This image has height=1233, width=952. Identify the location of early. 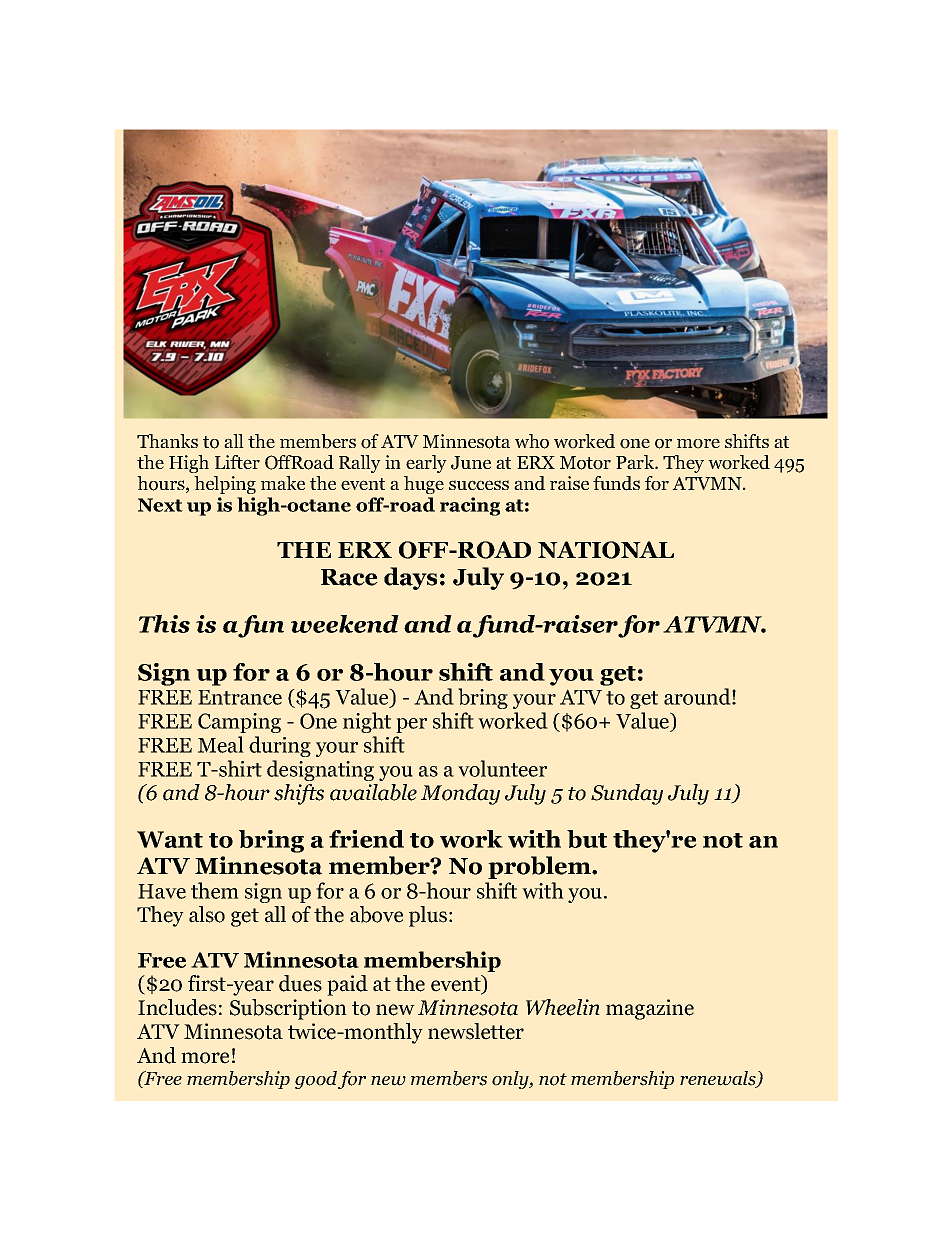
(426, 464).
